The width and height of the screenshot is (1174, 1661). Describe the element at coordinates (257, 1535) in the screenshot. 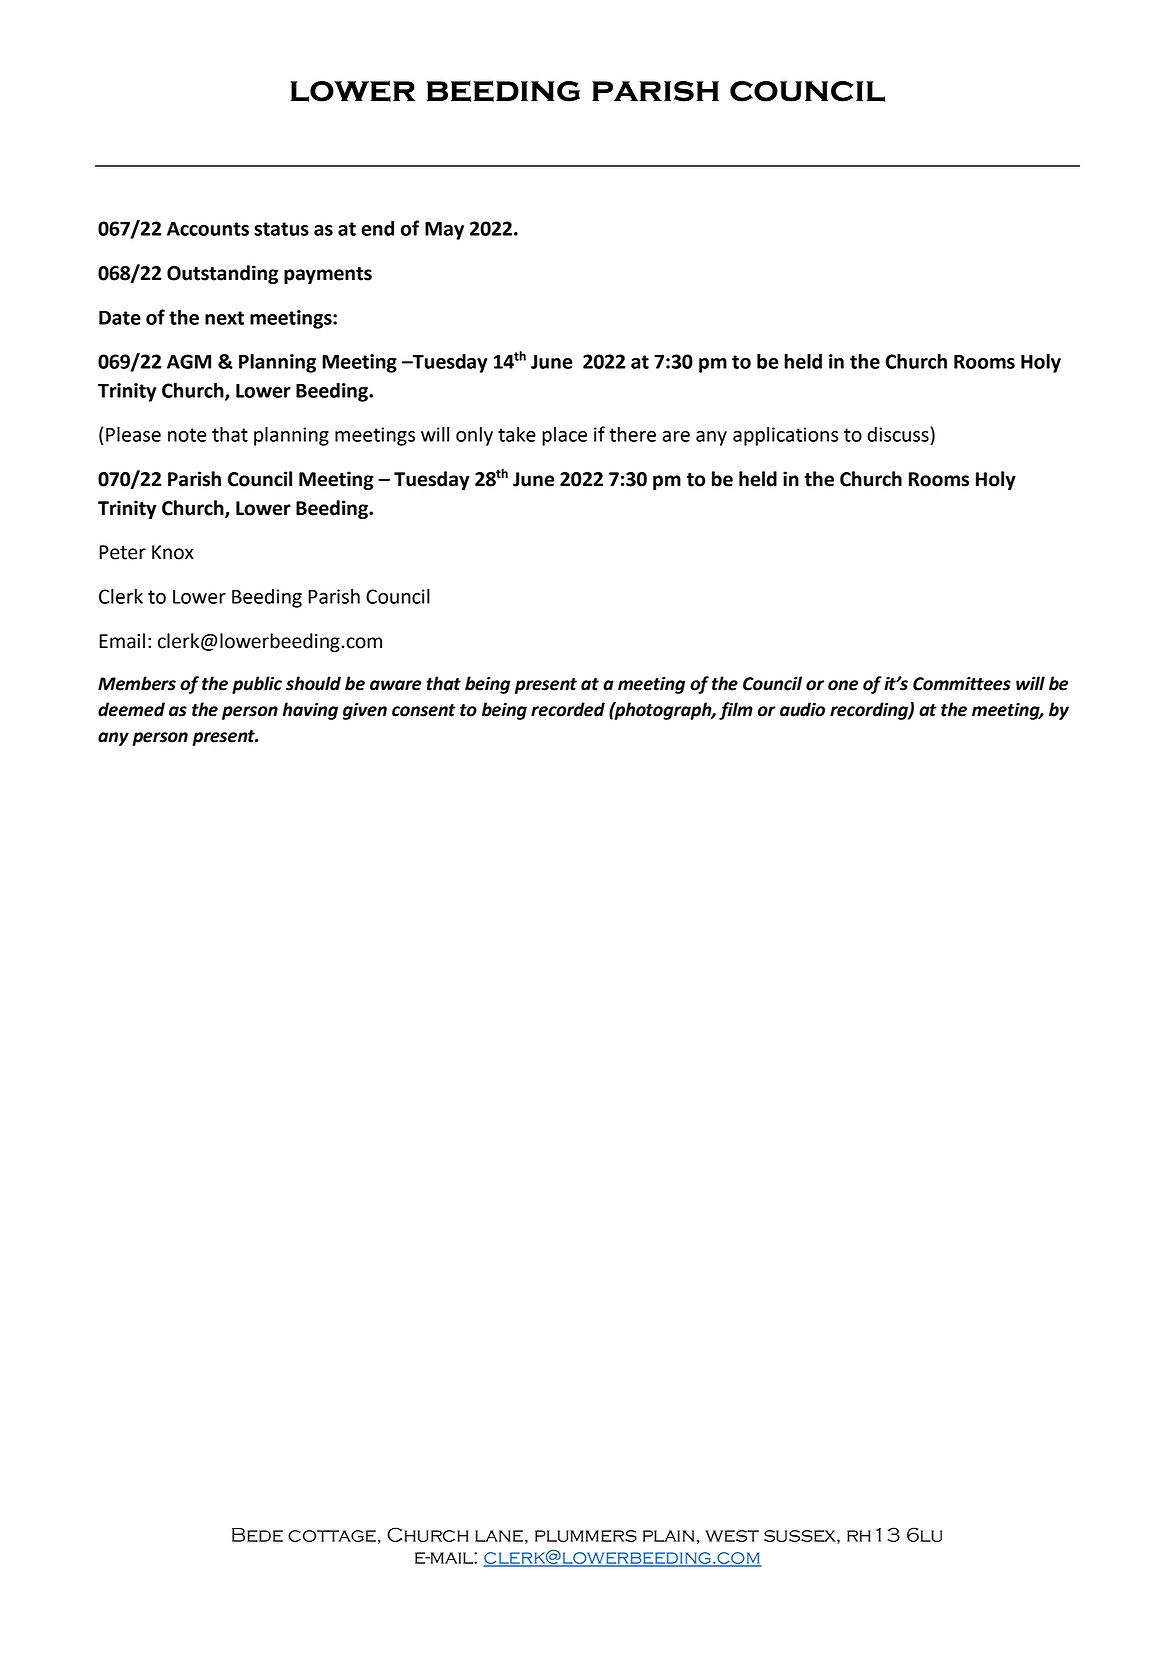

I see `Bede` at that location.
